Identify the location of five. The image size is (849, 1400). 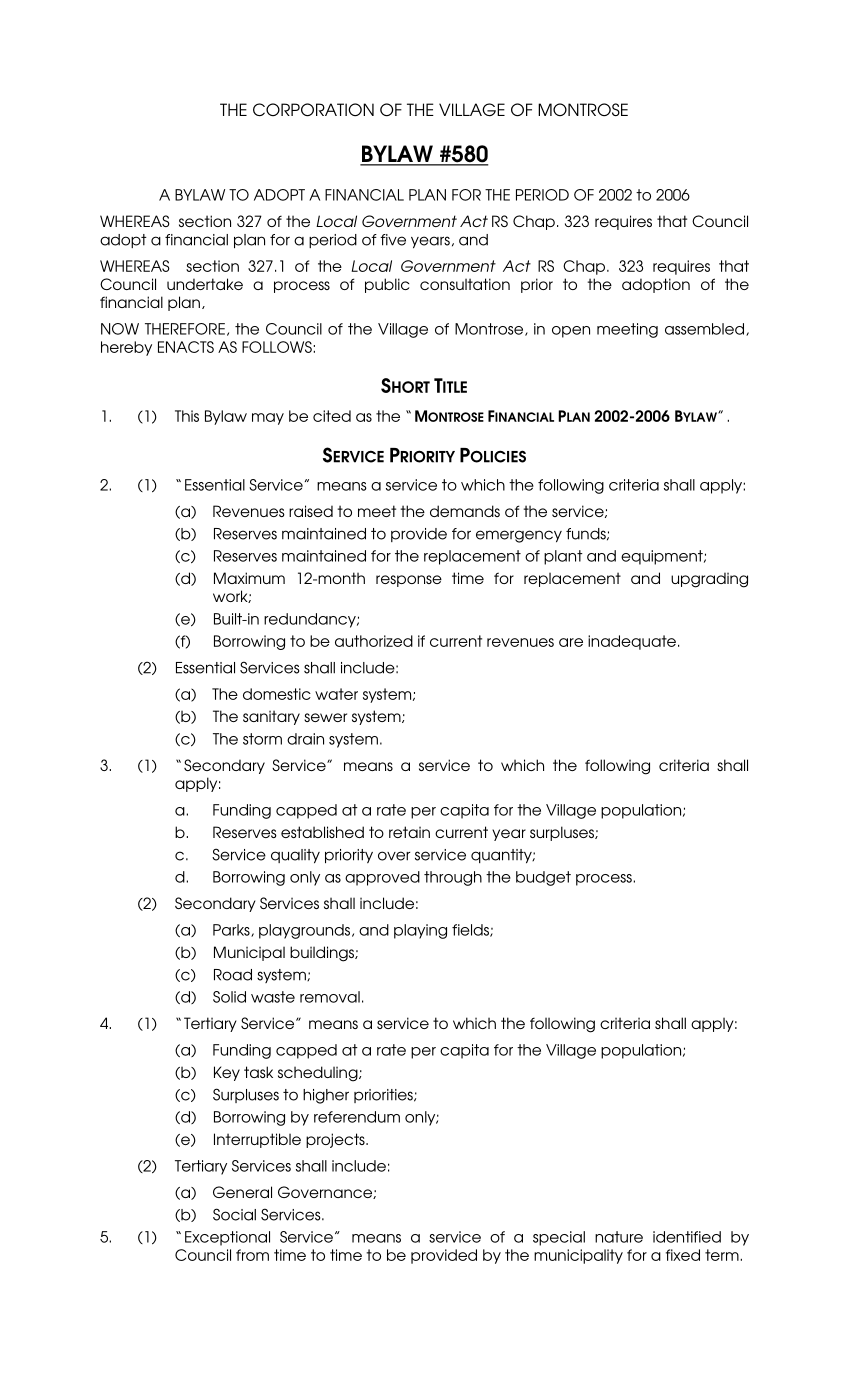
(393, 240).
